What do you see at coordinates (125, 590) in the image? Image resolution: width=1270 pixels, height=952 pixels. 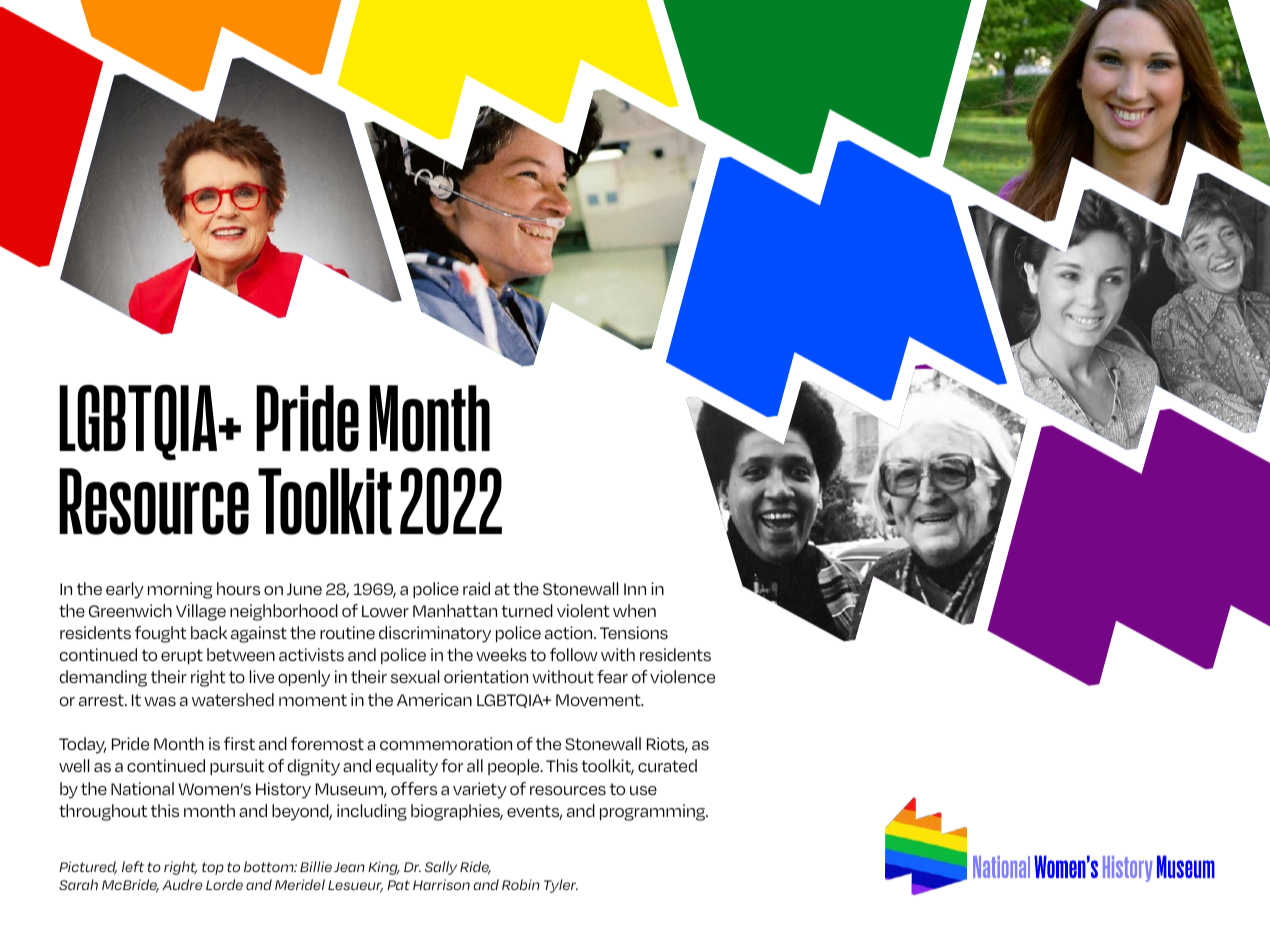 I see `early` at bounding box center [125, 590].
